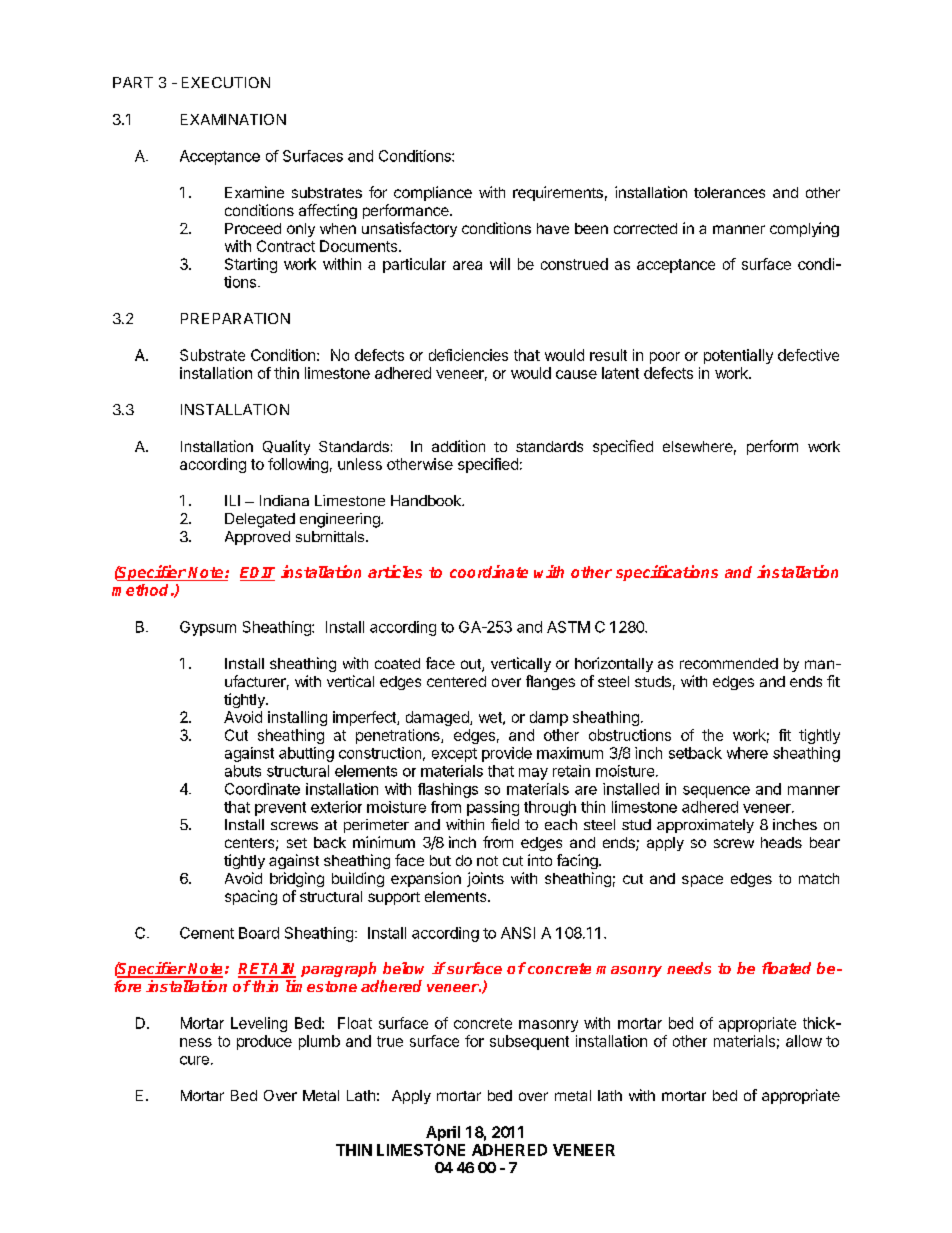 This image has height=1233, width=952. I want to click on EXAMINATION, so click(233, 119).
